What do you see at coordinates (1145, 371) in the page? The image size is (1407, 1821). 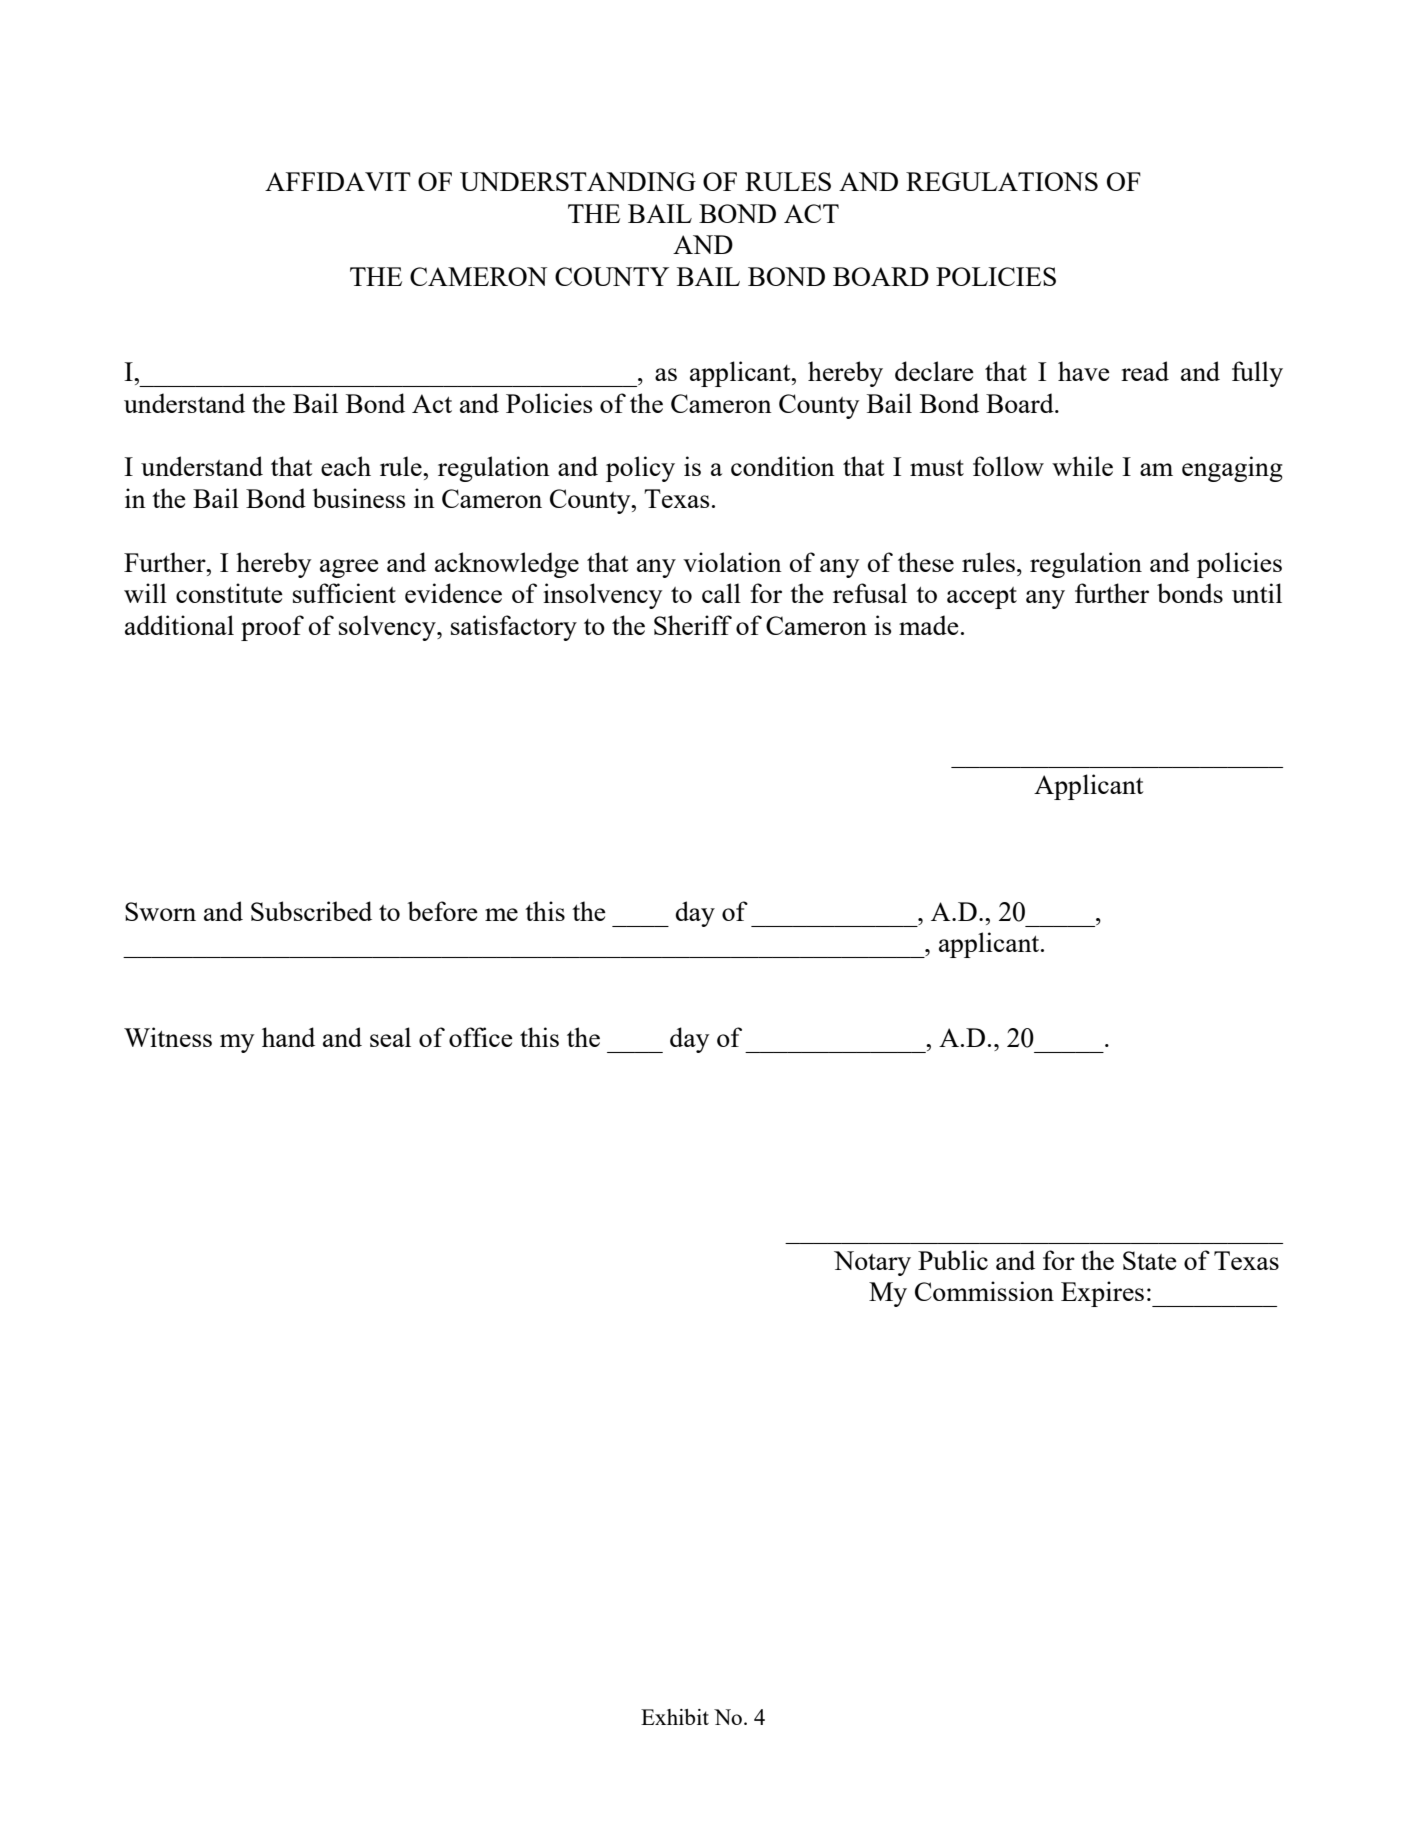 I see `read` at bounding box center [1145, 371].
